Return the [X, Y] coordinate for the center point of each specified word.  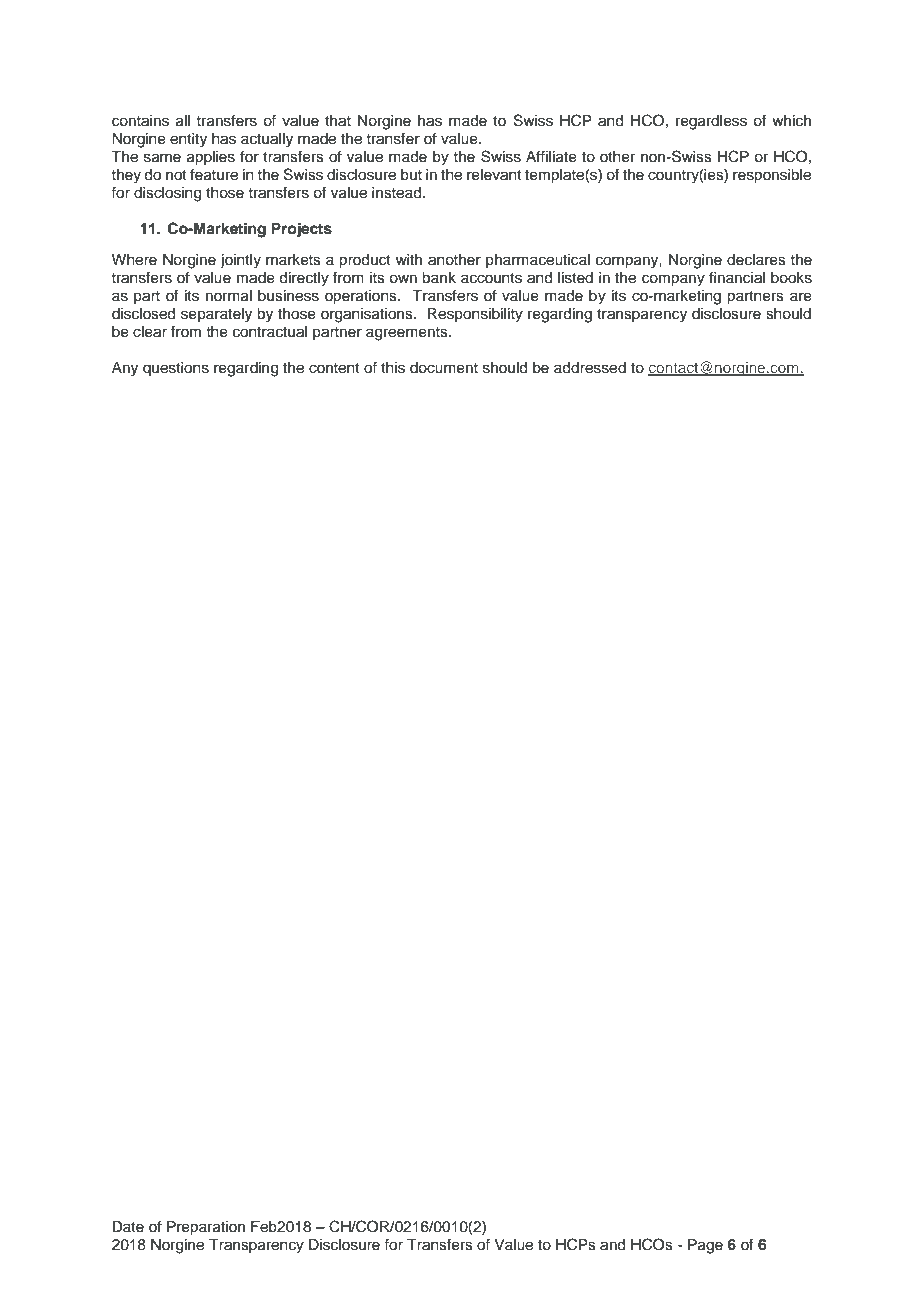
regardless [711, 122]
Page [705, 1246]
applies [211, 158]
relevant [494, 175]
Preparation [206, 1228]
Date [128, 1227]
